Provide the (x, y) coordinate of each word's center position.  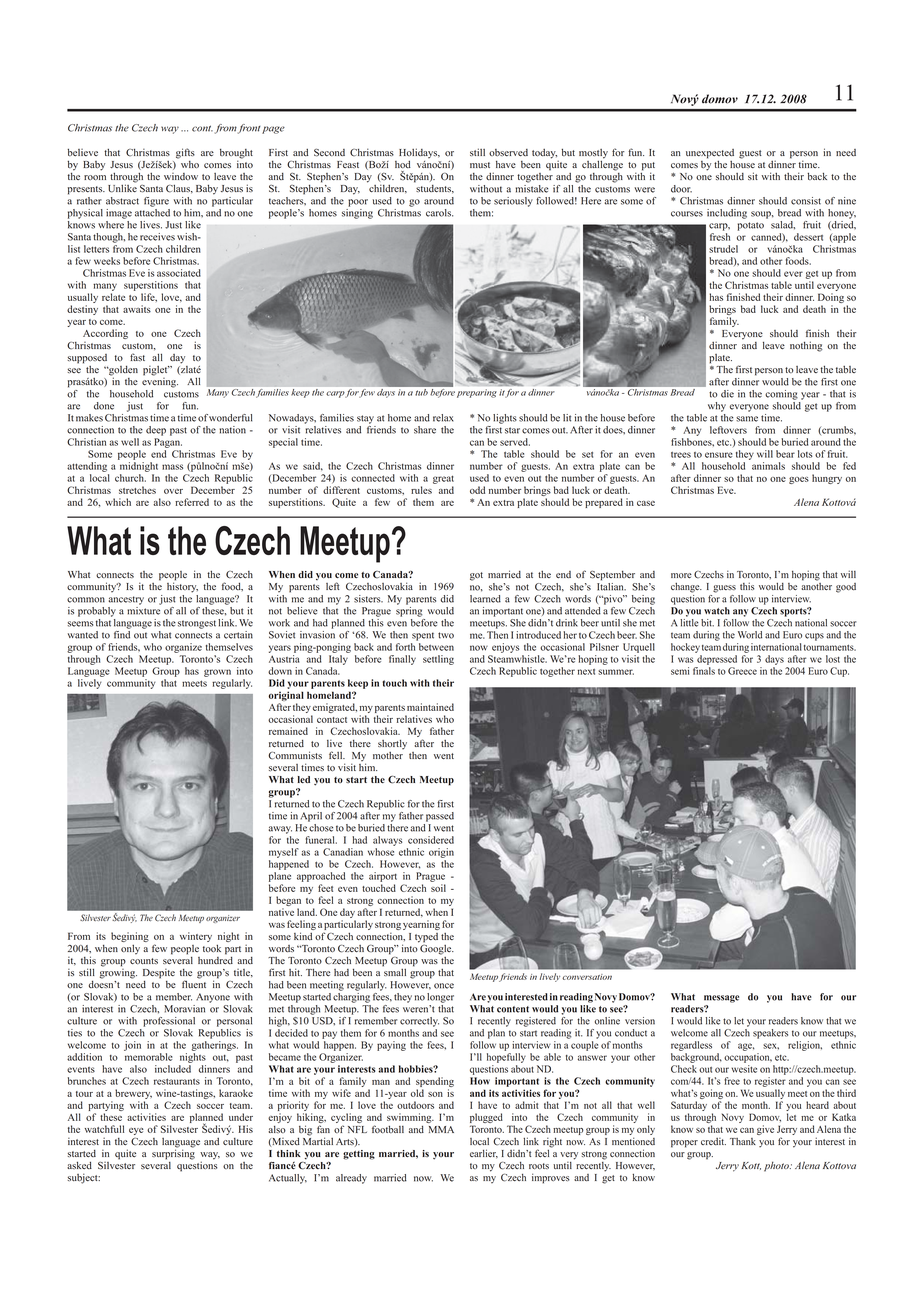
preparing (477, 393)
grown (217, 673)
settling (438, 660)
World (750, 635)
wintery (196, 937)
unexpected (710, 154)
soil (438, 888)
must (480, 165)
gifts (185, 153)
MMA (441, 1129)
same (747, 419)
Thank (743, 1141)
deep (156, 431)
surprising (173, 1153)
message (721, 999)
